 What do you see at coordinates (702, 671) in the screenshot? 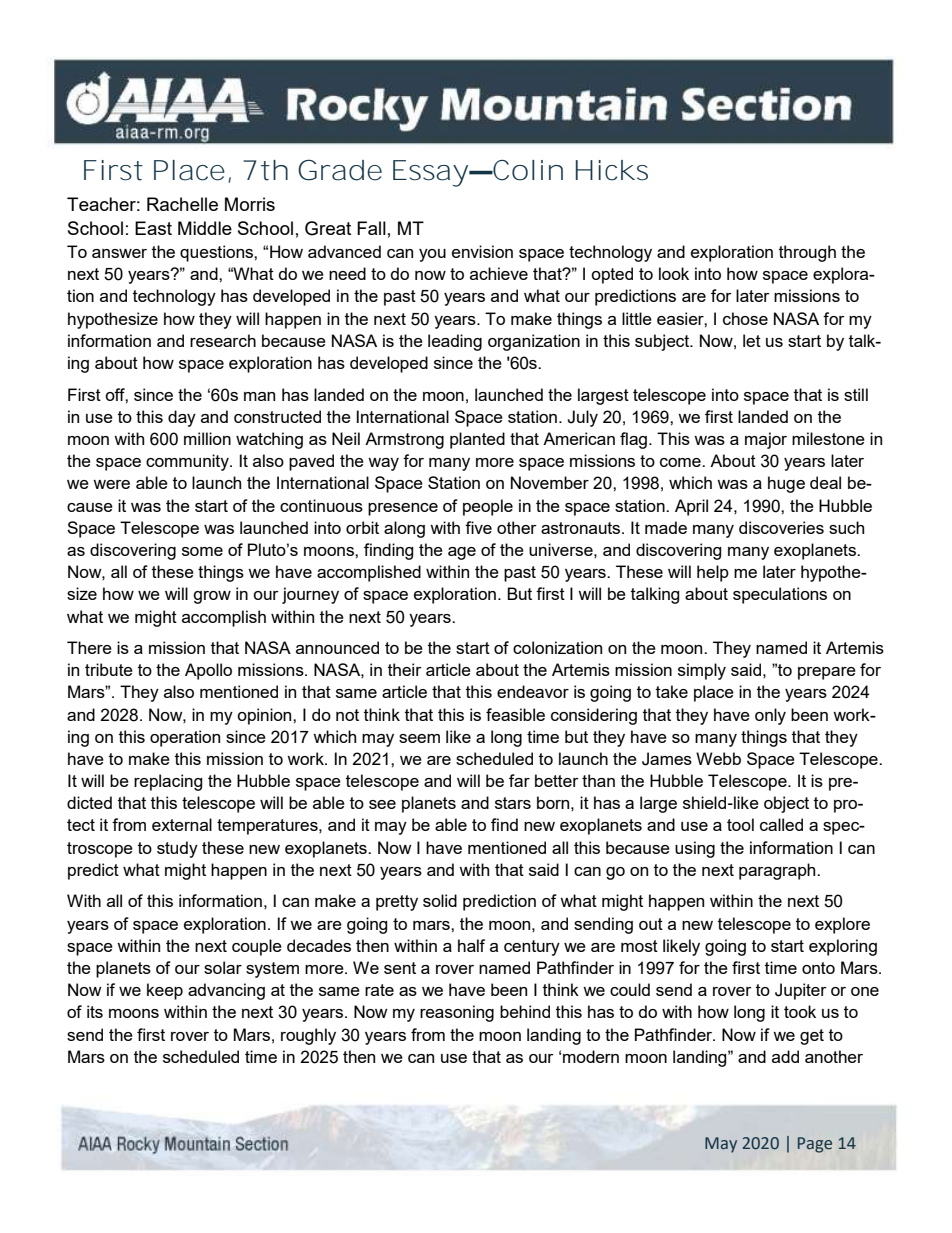
I see `simply` at bounding box center [702, 671].
